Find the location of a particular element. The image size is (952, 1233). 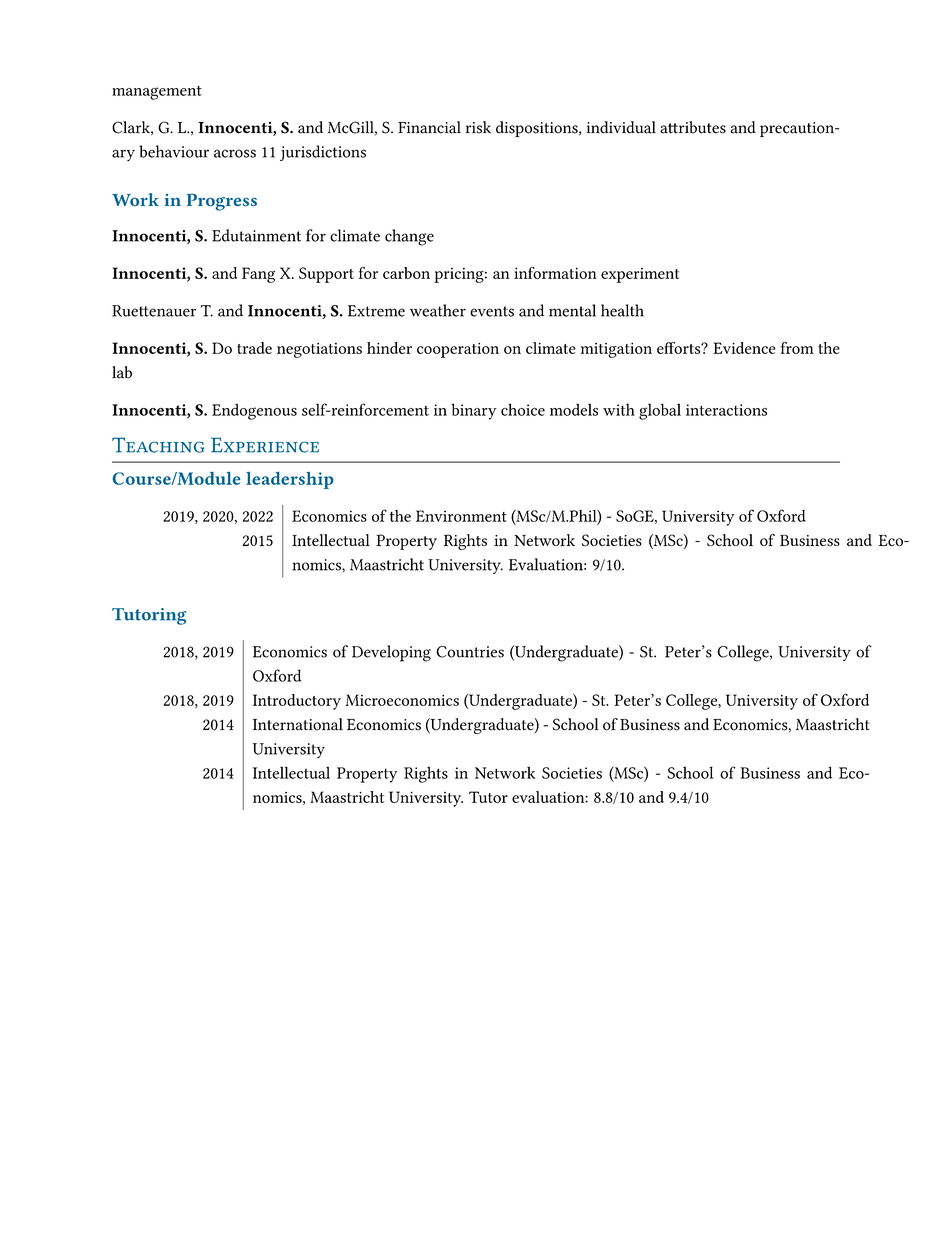

risk is located at coordinates (478, 127).
